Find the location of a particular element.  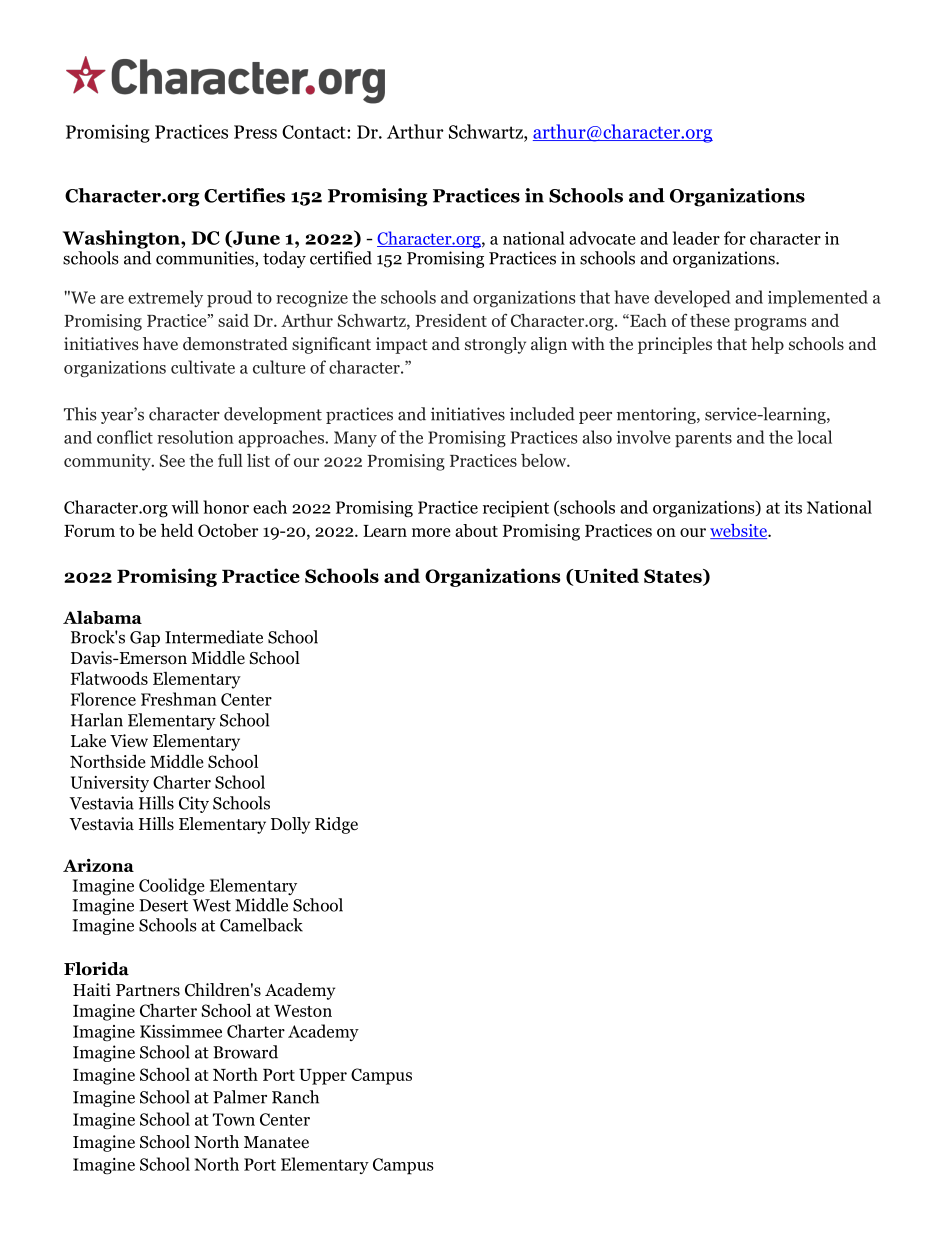

Certifies is located at coordinates (244, 195).
